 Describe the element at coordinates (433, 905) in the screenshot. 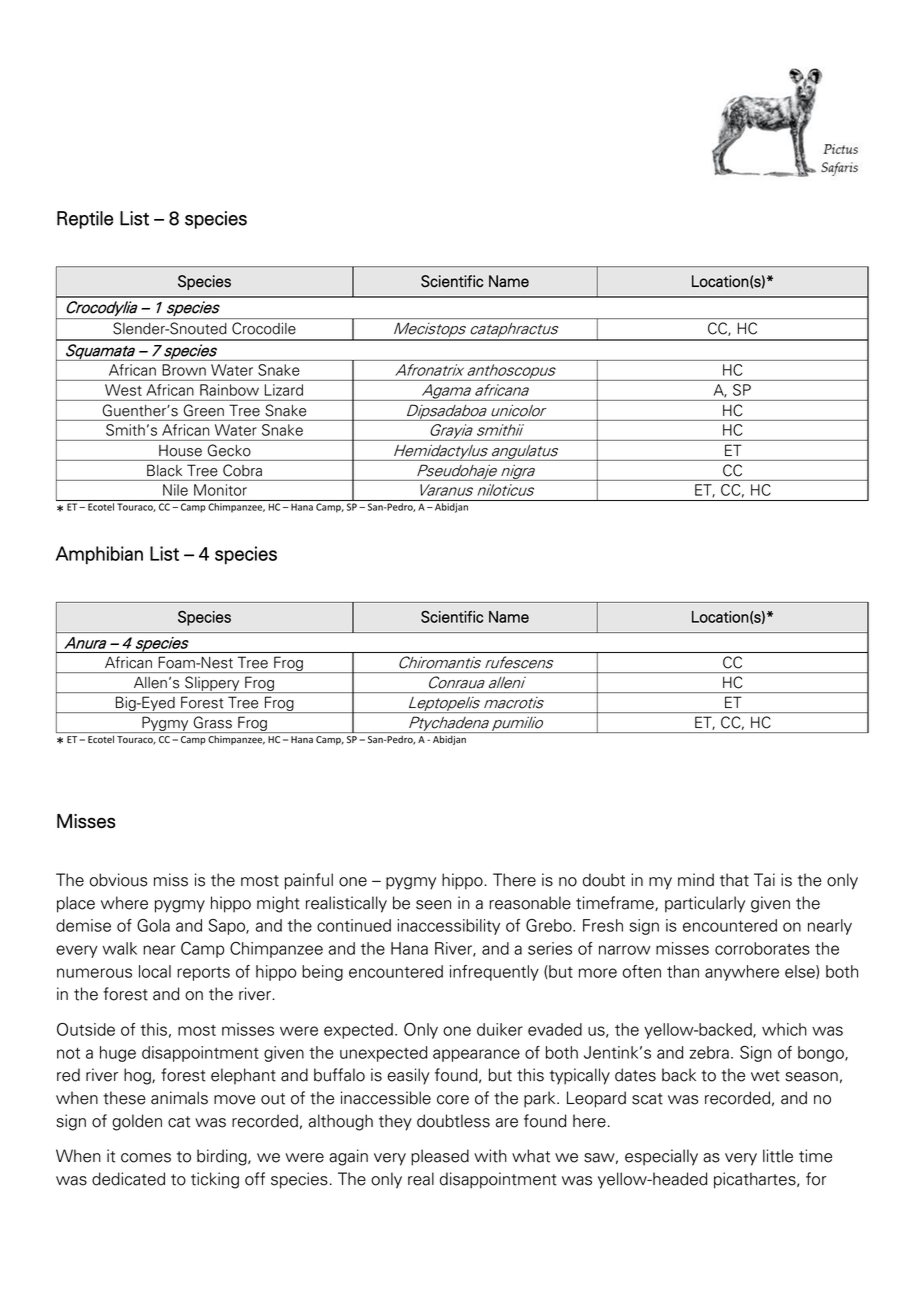

I see `seen` at that location.
